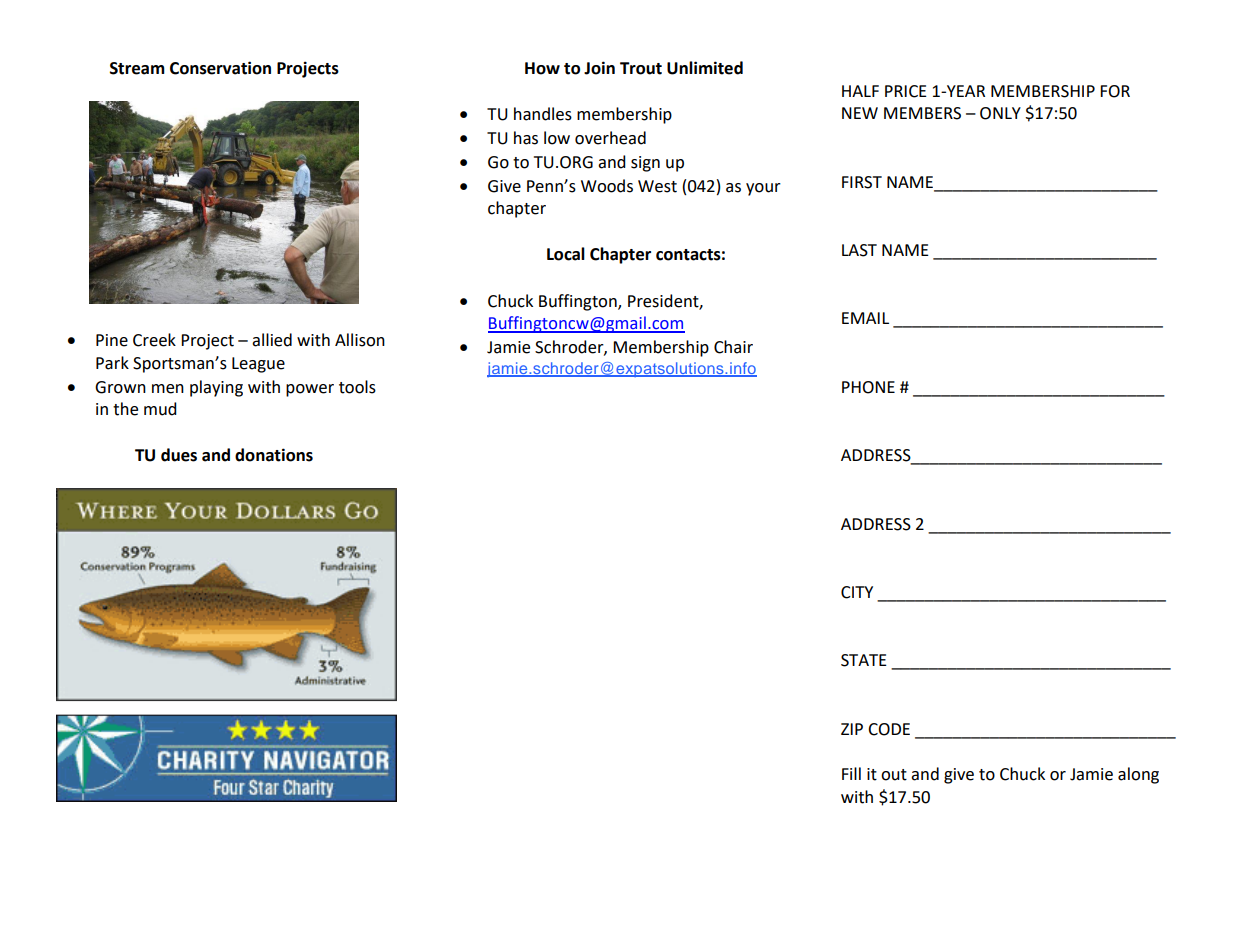  I want to click on Conservation, so click(220, 68).
